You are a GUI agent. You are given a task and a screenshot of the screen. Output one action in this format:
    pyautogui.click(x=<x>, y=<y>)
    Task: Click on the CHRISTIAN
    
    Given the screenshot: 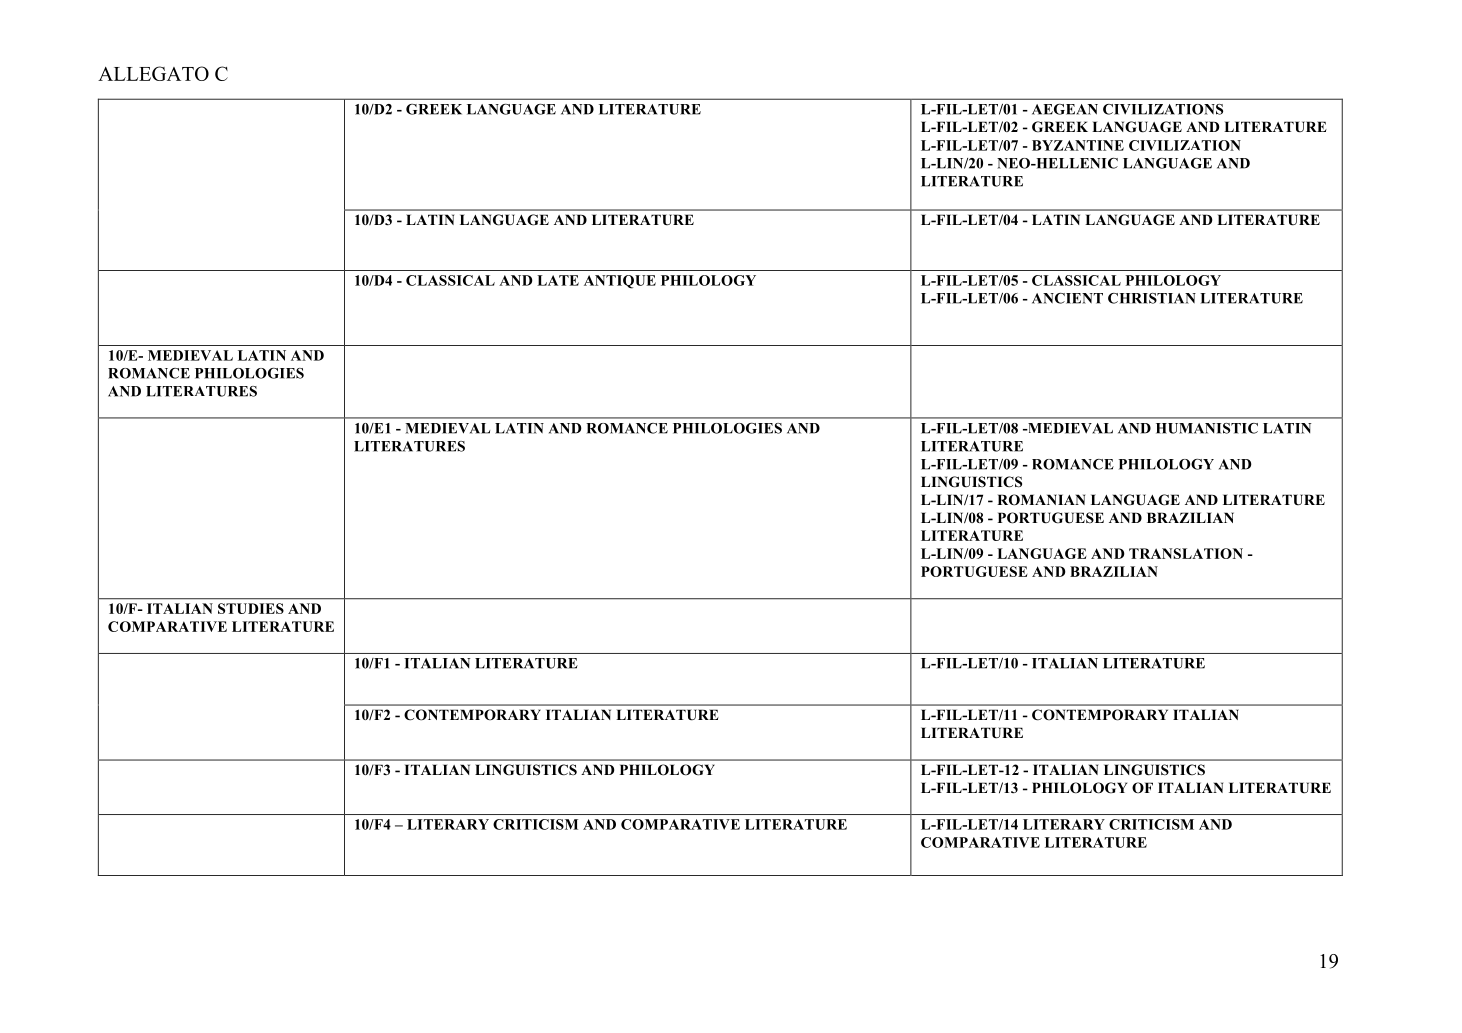 What is the action you would take?
    pyautogui.click(x=1152, y=298)
